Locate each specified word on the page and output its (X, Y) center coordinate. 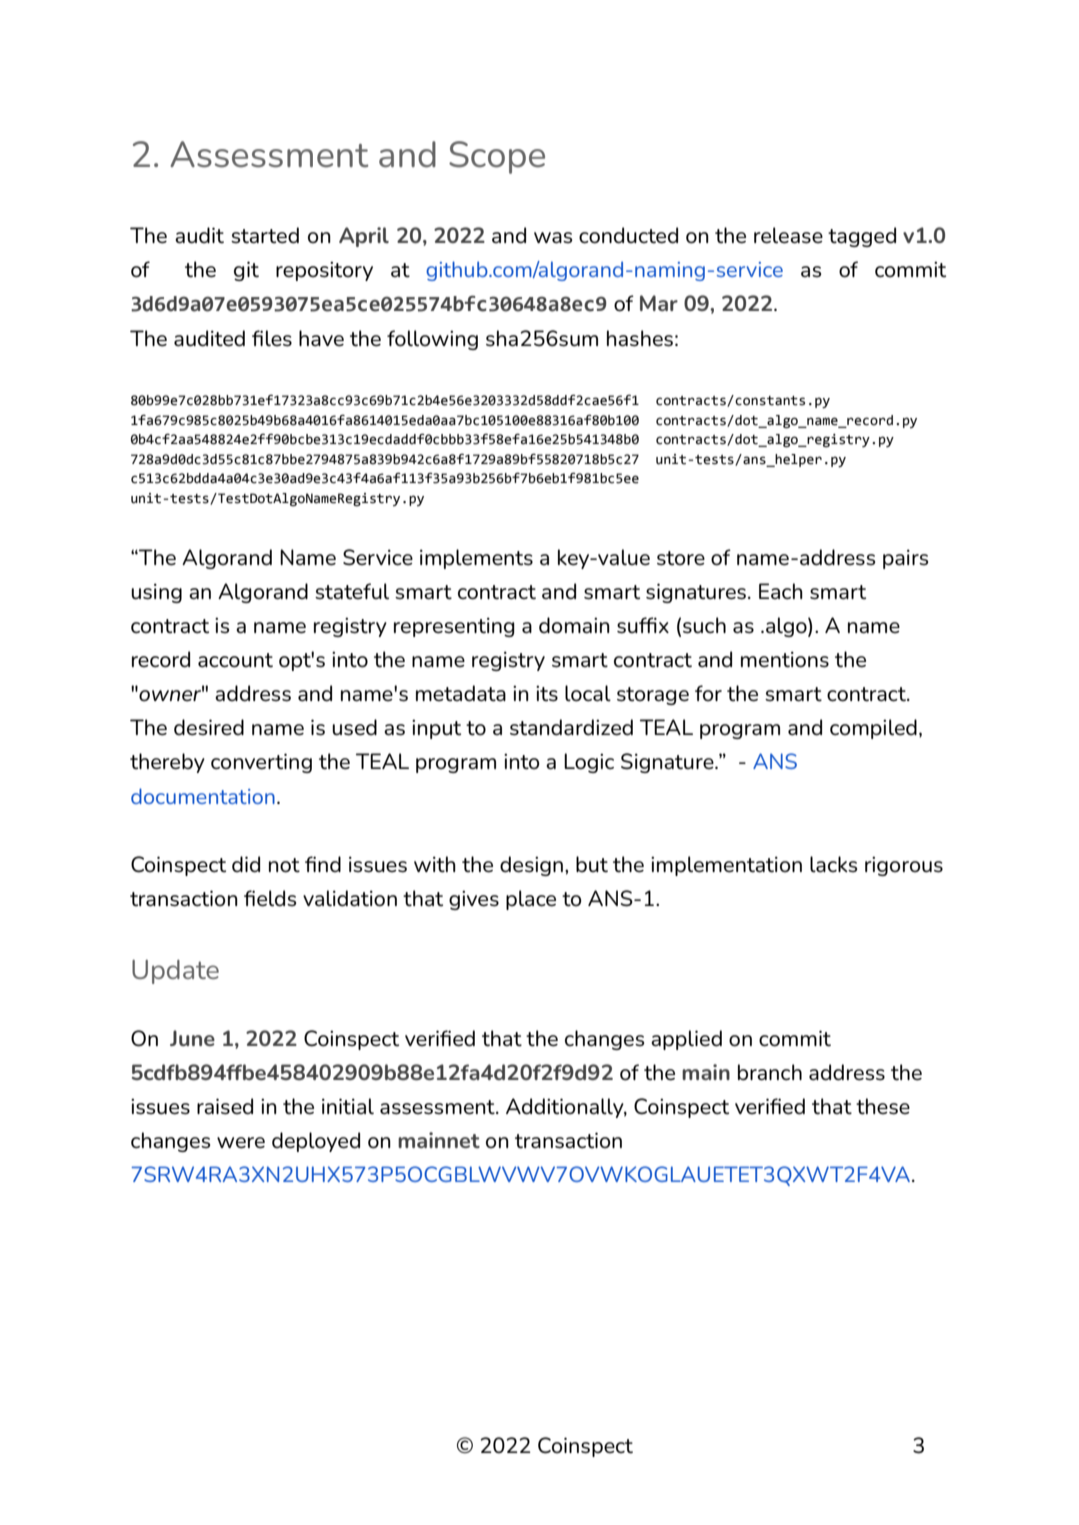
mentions (785, 660)
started (265, 235)
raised (225, 1106)
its (547, 694)
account (235, 660)
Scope (497, 157)
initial (348, 1106)
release (788, 235)
